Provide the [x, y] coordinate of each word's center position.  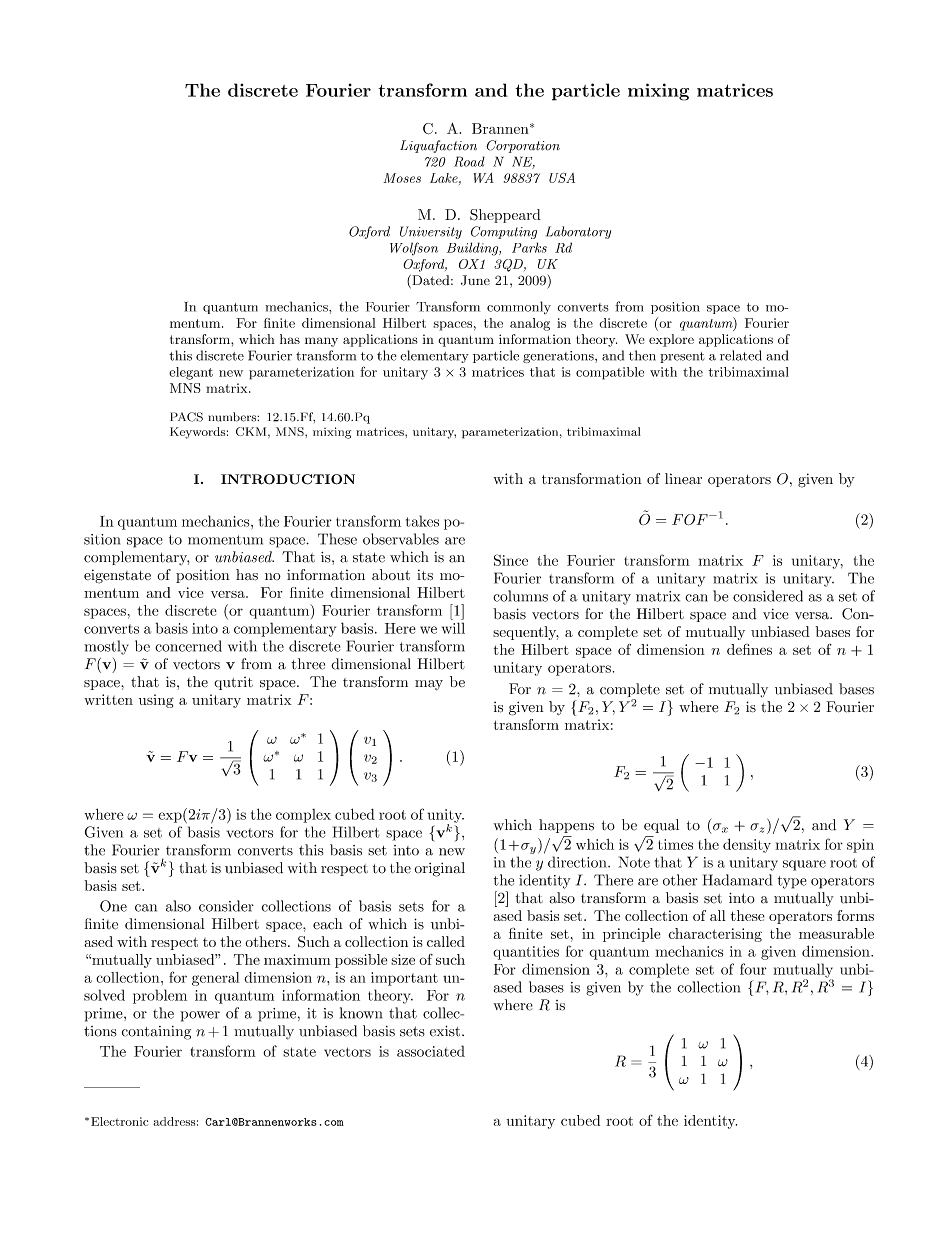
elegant [191, 373]
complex [303, 816]
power [200, 1016]
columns [520, 596]
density [747, 845]
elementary [434, 356]
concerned [188, 646]
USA [562, 178]
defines [749, 649]
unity [446, 817]
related [741, 355]
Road [469, 161]
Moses [402, 178]
